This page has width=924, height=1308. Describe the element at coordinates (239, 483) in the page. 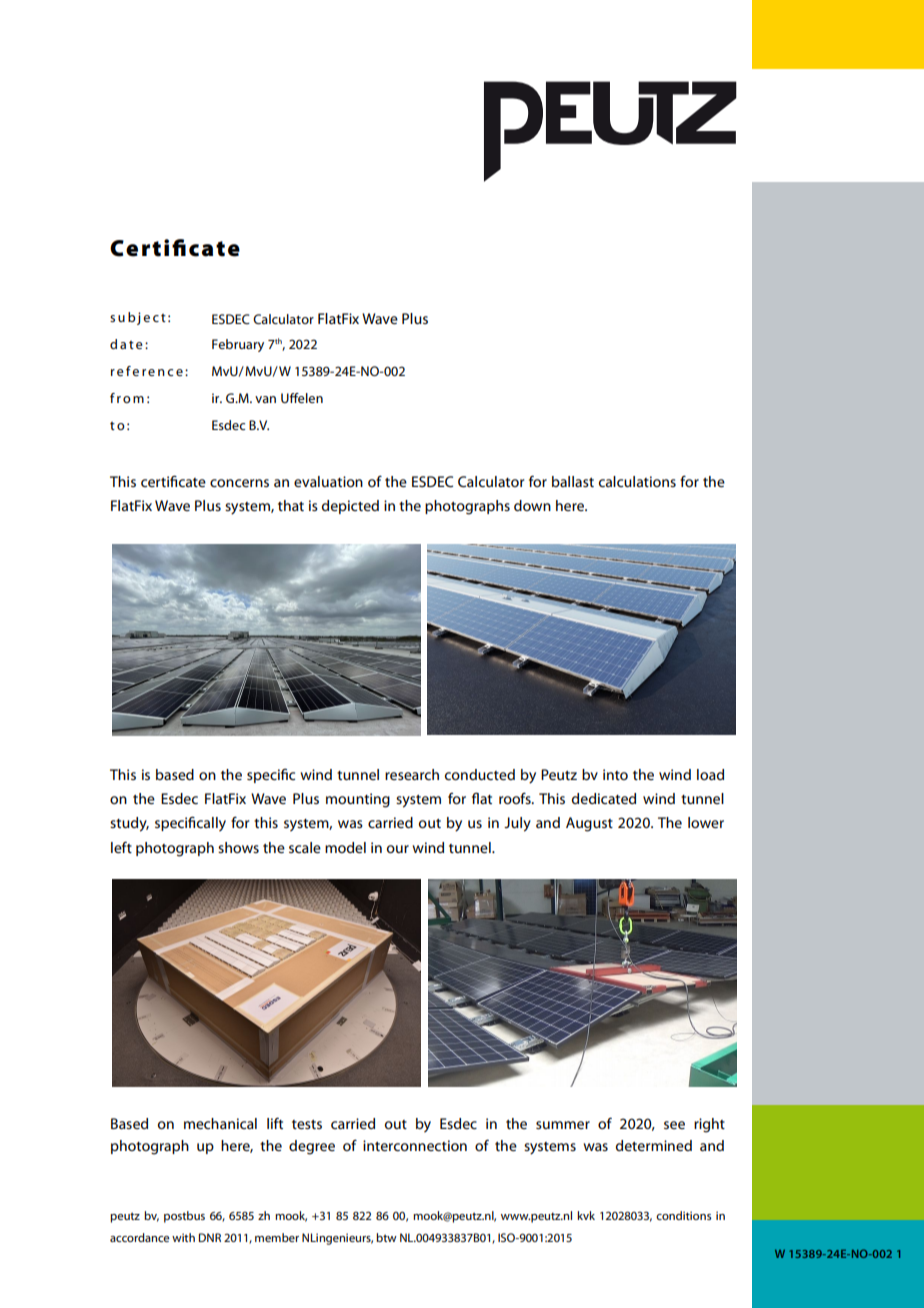

I see `concerns` at that location.
